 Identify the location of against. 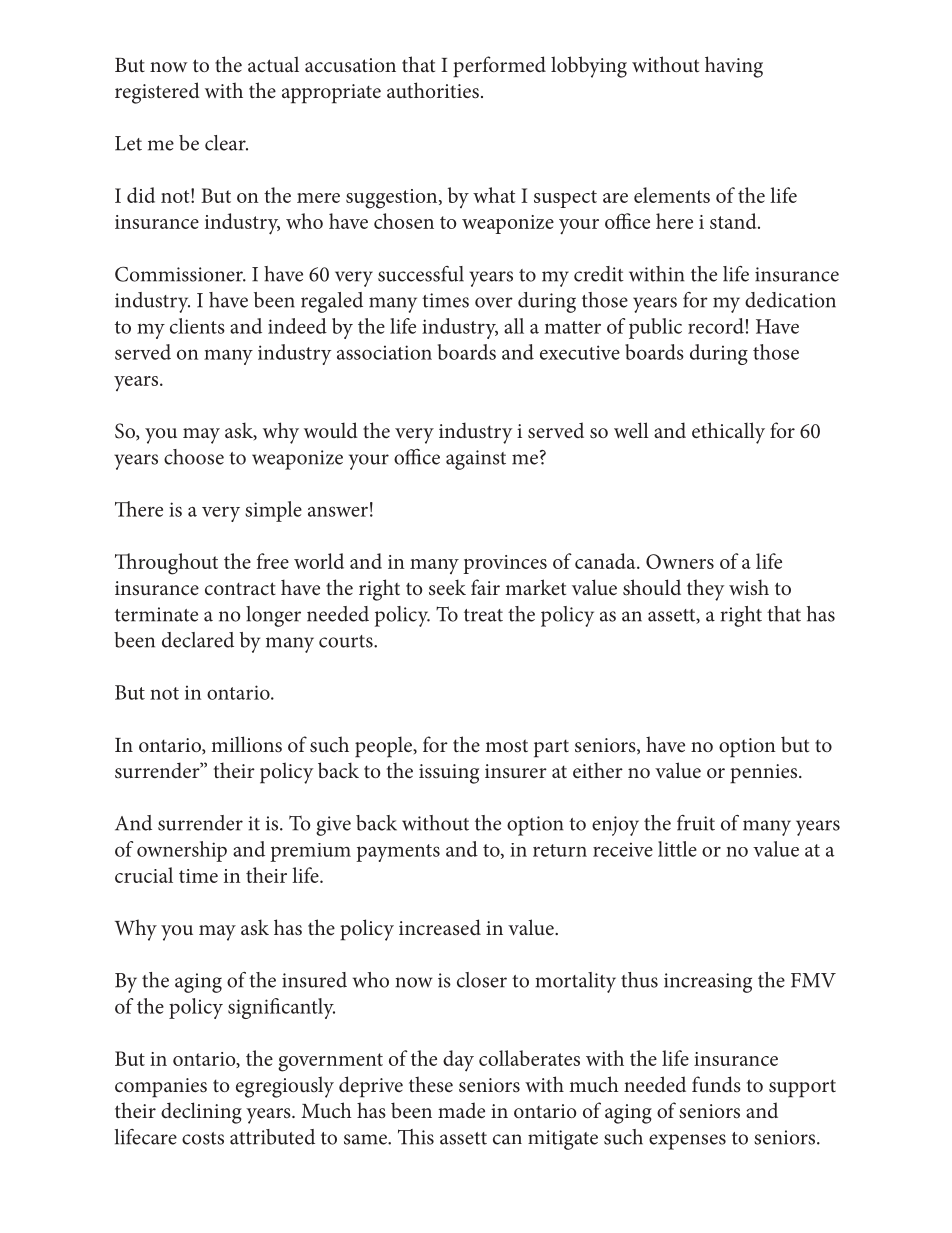
(476, 460).
